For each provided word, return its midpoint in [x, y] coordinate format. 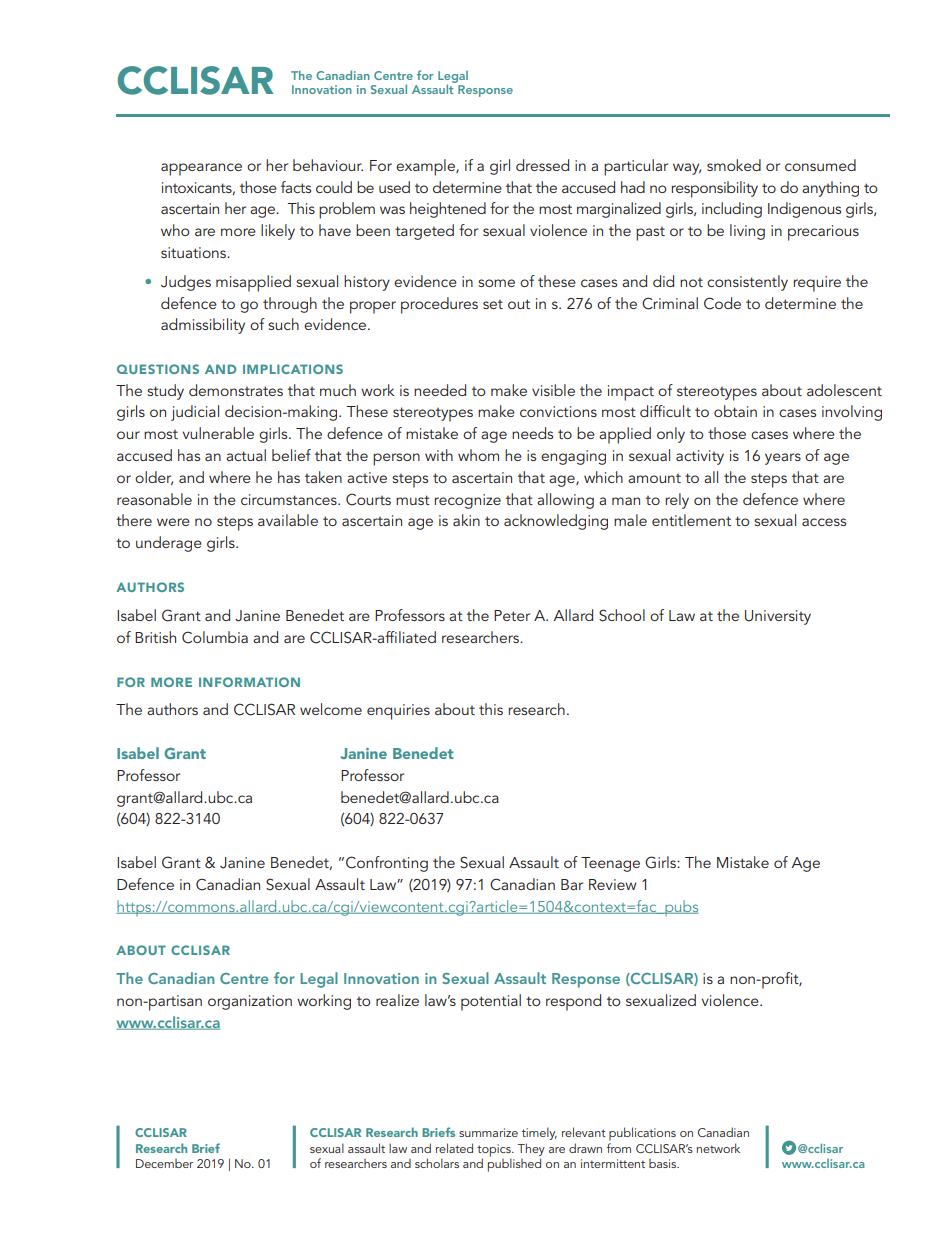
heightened [448, 210]
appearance [201, 169]
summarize [488, 1132]
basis [664, 1163]
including [732, 210]
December [164, 1163]
